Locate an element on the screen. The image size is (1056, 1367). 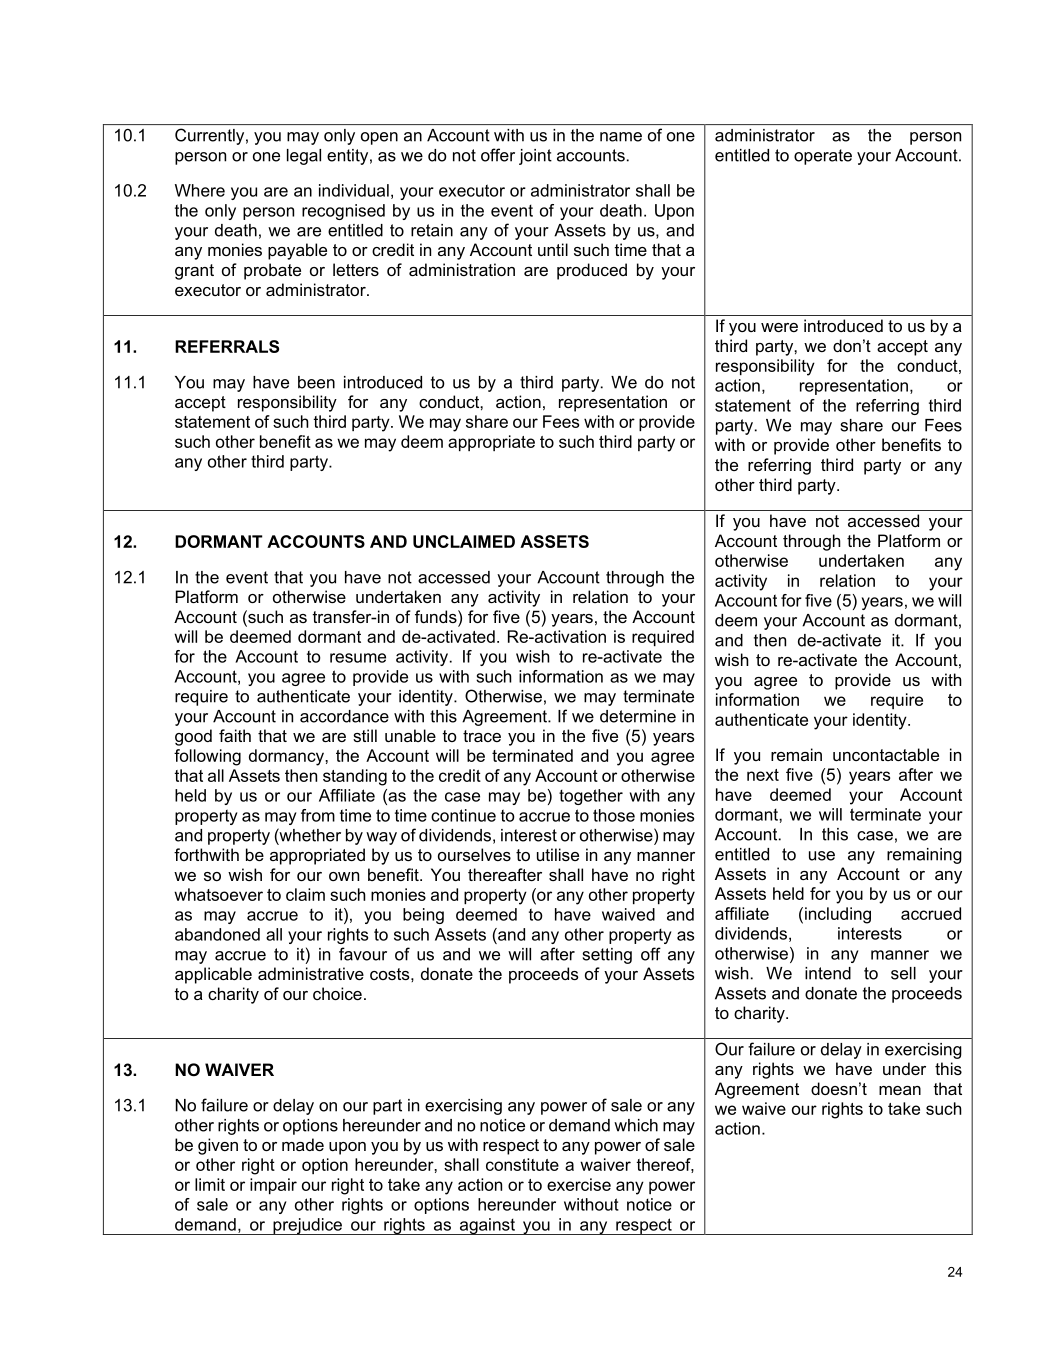
impair is located at coordinates (273, 1186).
